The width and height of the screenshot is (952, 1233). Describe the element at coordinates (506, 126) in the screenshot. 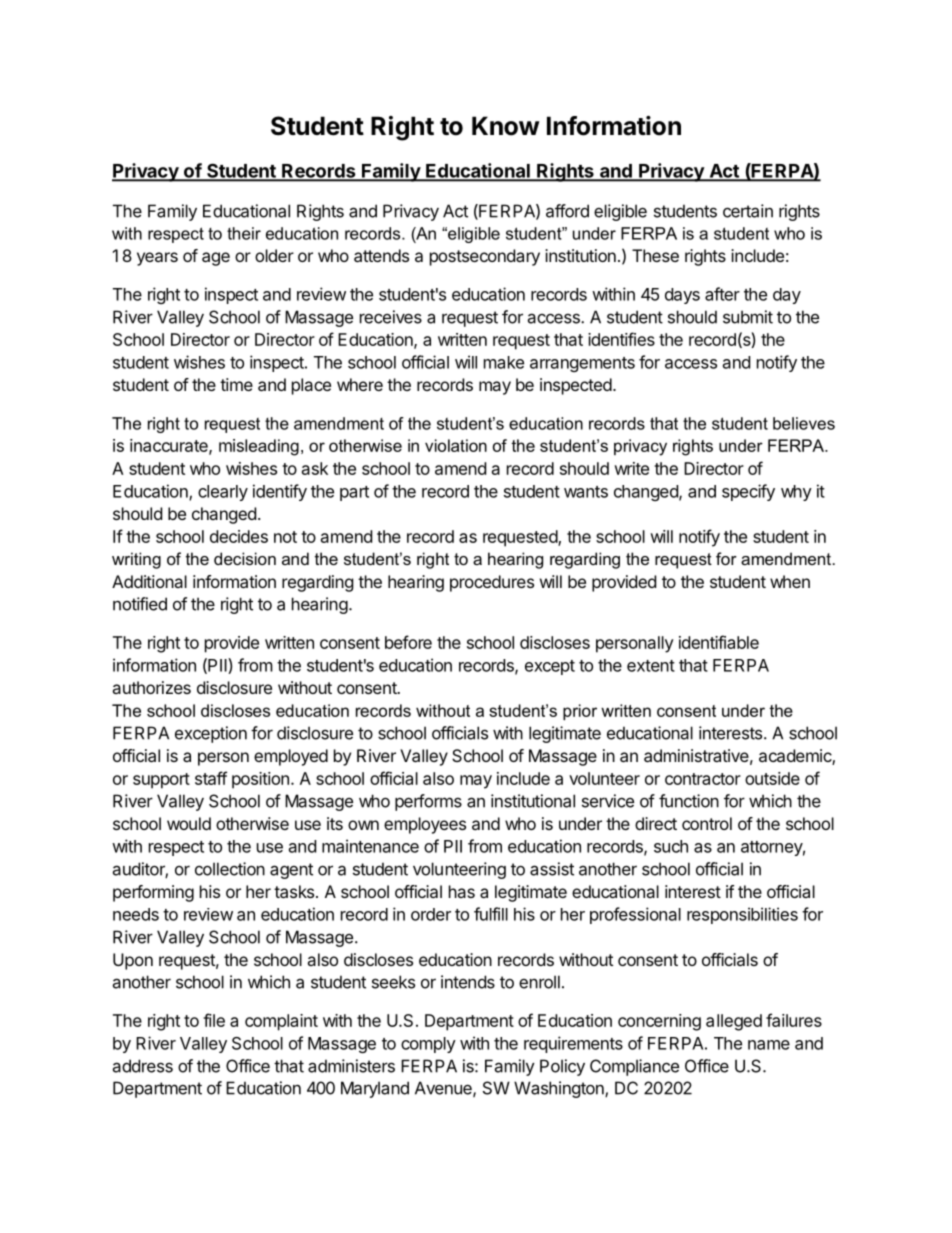

I see `Know` at that location.
